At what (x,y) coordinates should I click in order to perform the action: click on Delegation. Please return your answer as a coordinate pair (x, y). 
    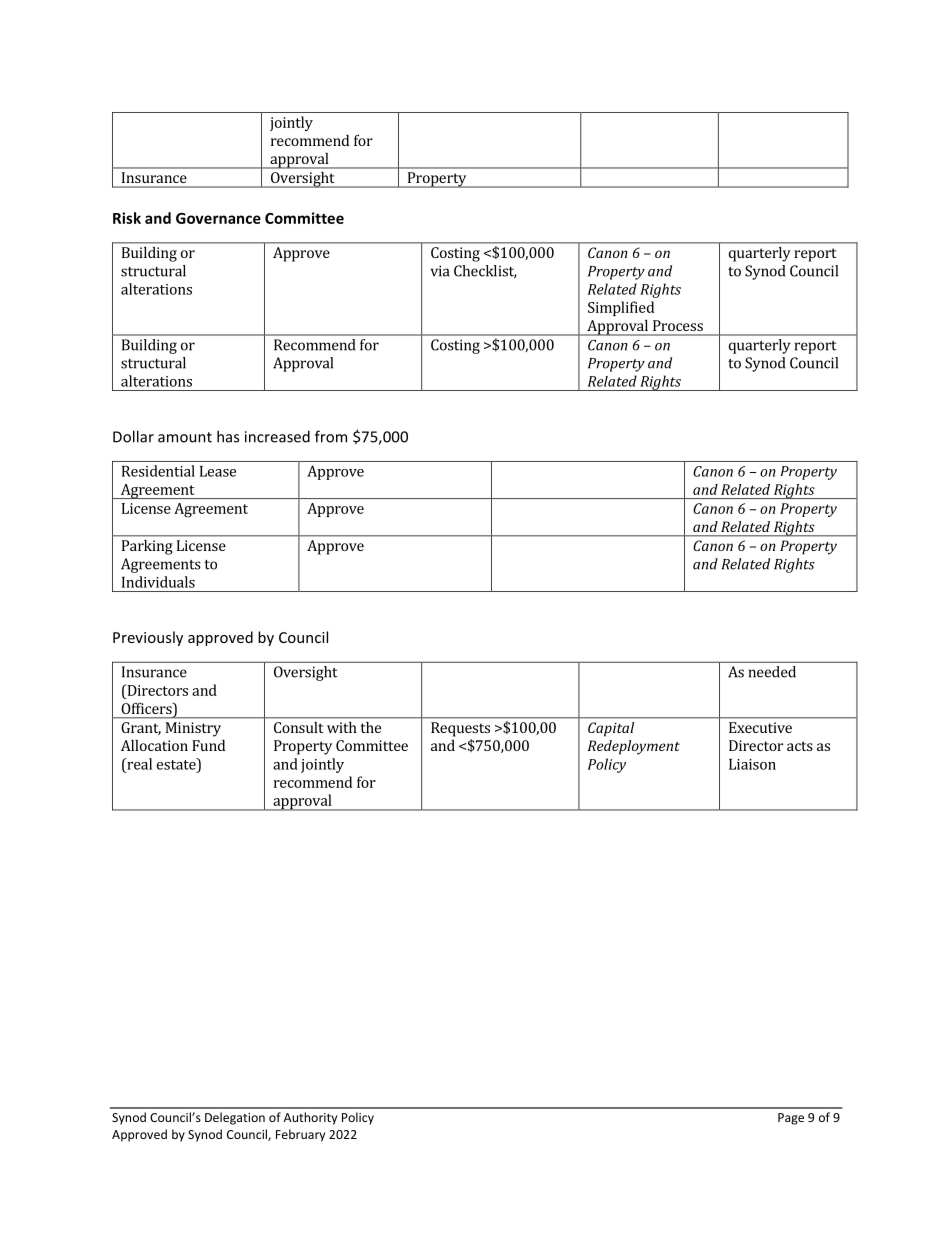
    Looking at the image, I should click on (235, 1118).
